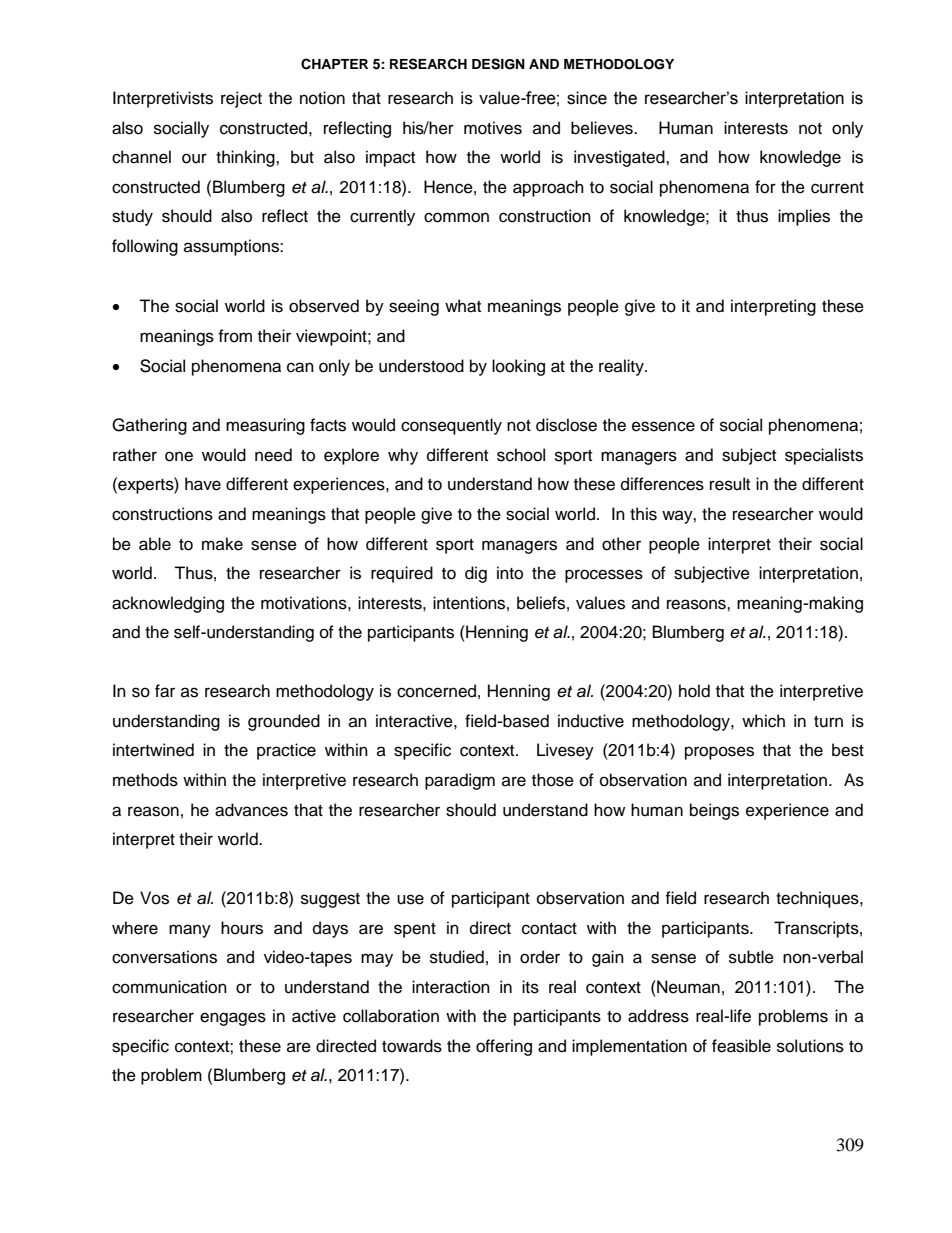 The image size is (952, 1233). Describe the element at coordinates (222, 544) in the screenshot. I see `make` at that location.
